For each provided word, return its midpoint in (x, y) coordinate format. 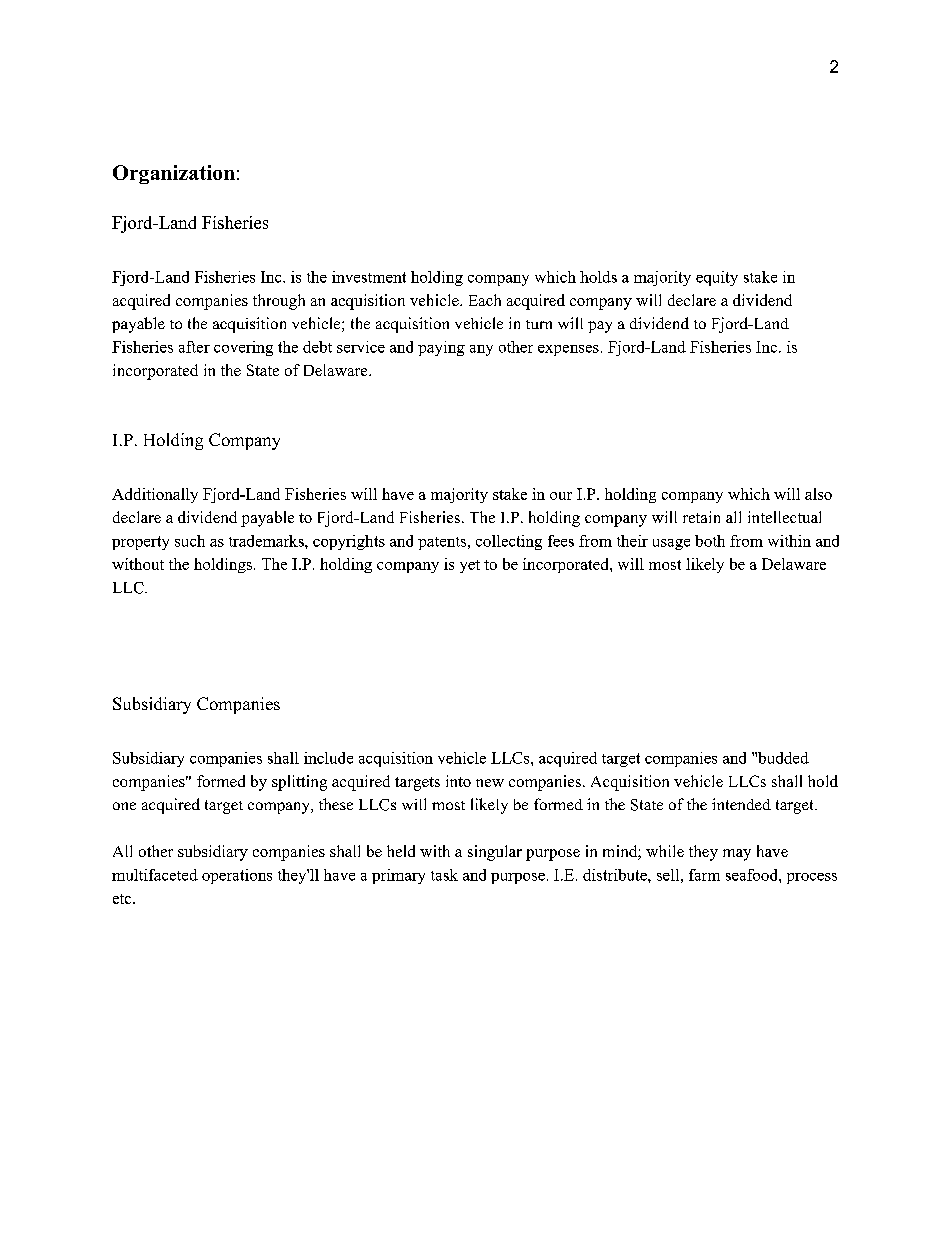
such (190, 541)
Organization (174, 174)
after (194, 347)
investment (369, 277)
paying (441, 348)
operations (237, 876)
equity (717, 278)
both (710, 541)
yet (470, 566)
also (818, 494)
